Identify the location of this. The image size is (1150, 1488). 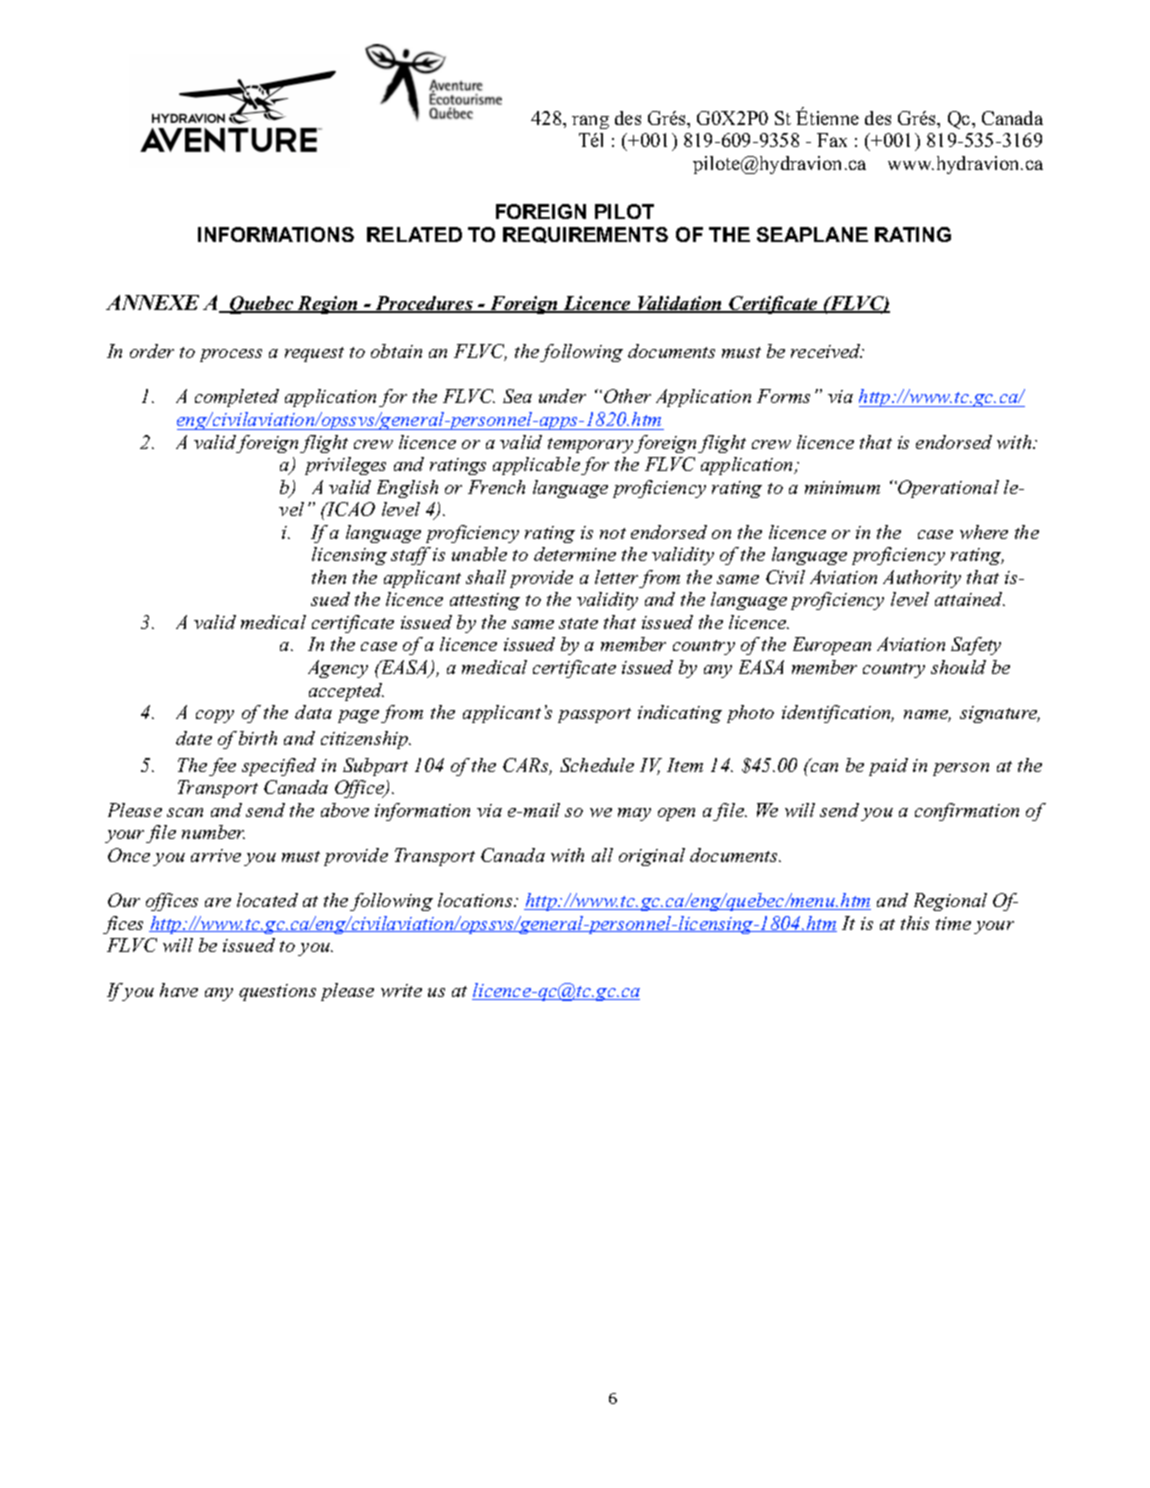
(915, 923).
